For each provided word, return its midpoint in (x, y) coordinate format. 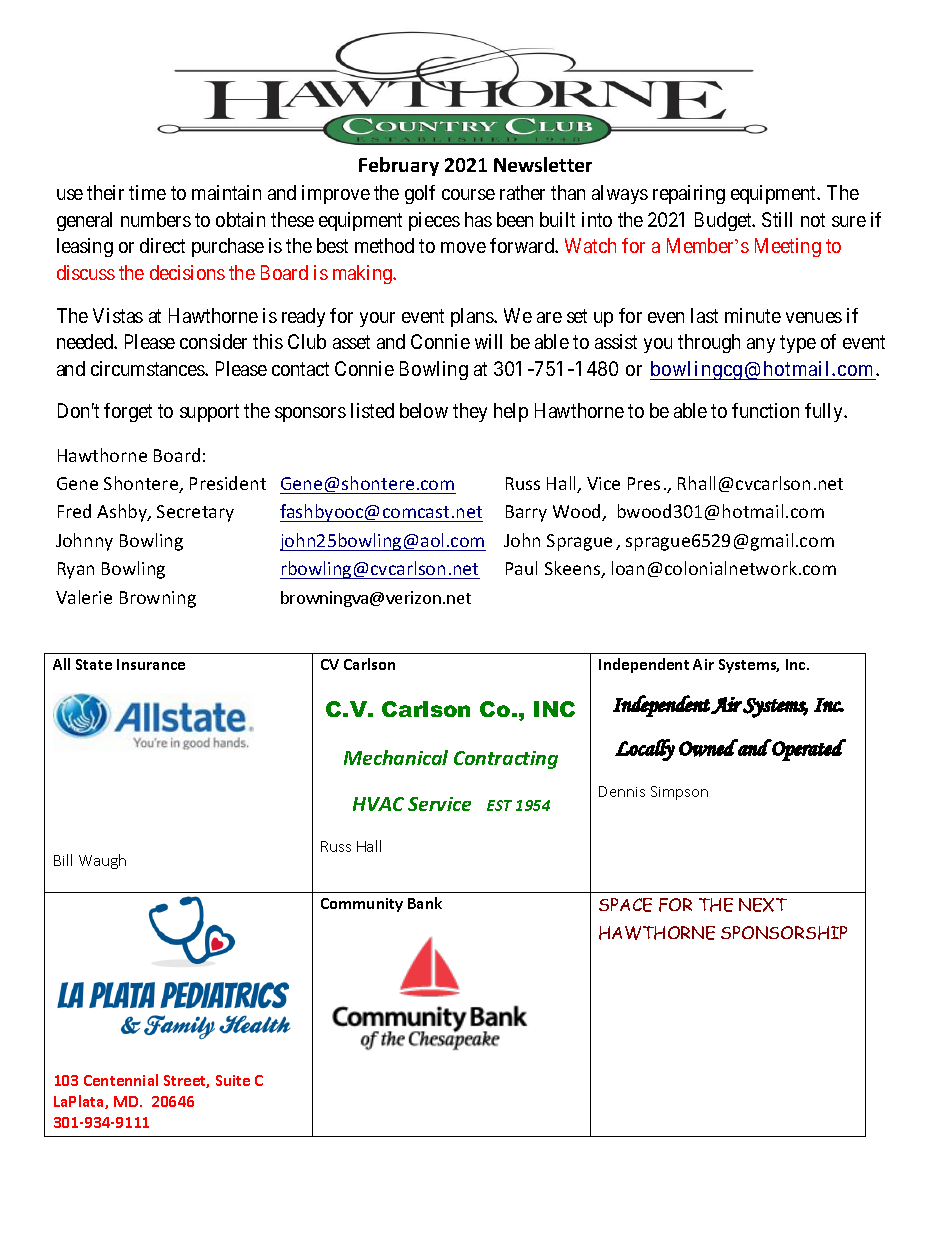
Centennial (121, 1080)
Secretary (195, 513)
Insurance (151, 664)
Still (777, 219)
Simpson (679, 793)
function (765, 410)
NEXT (763, 905)
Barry (526, 513)
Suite (233, 1080)
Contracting (506, 760)
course (468, 194)
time (147, 192)
